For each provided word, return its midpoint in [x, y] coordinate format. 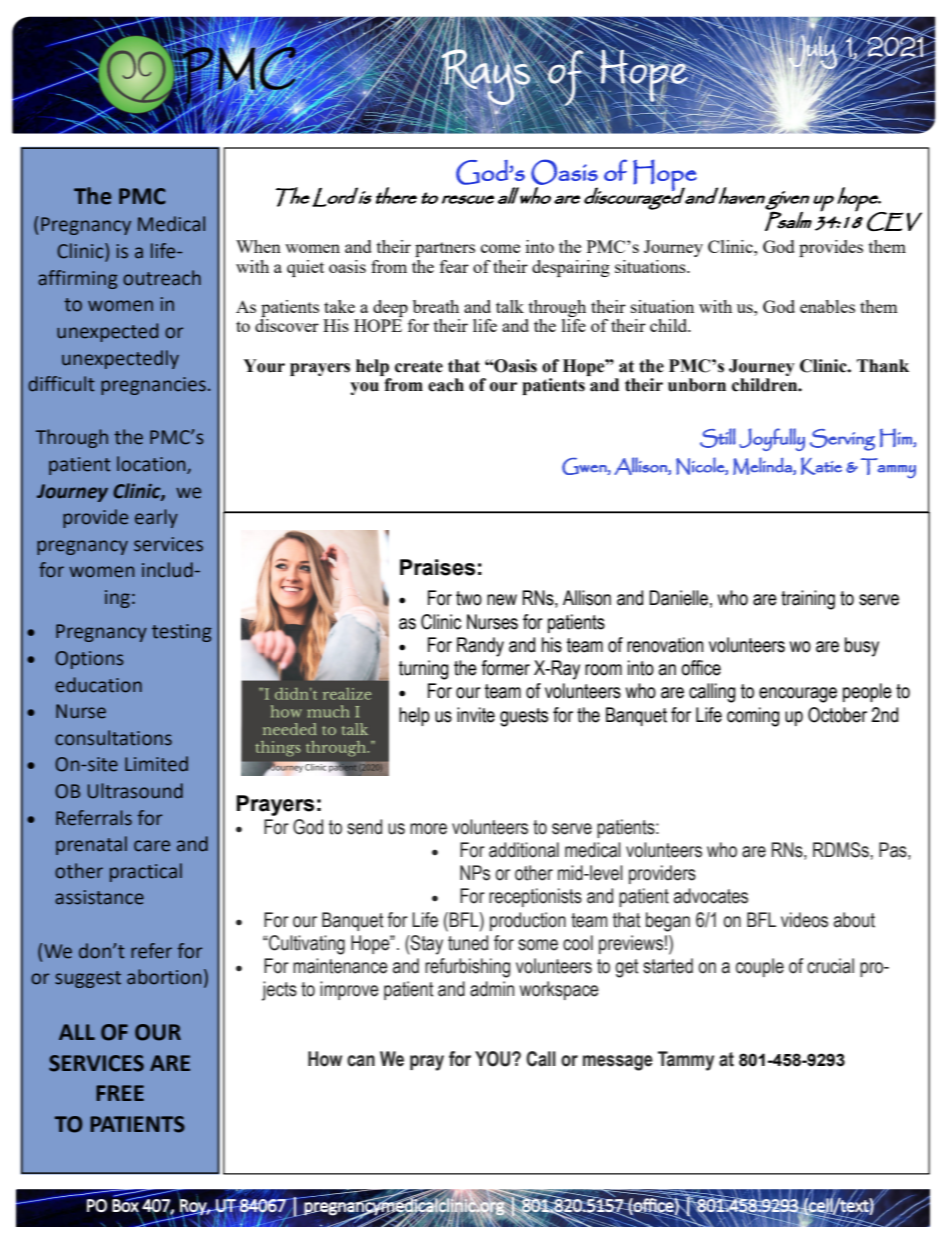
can [361, 1061]
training [808, 600]
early [156, 518]
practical [146, 872]
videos [804, 920]
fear [454, 266]
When [258, 246]
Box [126, 1205]
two [469, 598]
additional [524, 850]
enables [827, 306]
